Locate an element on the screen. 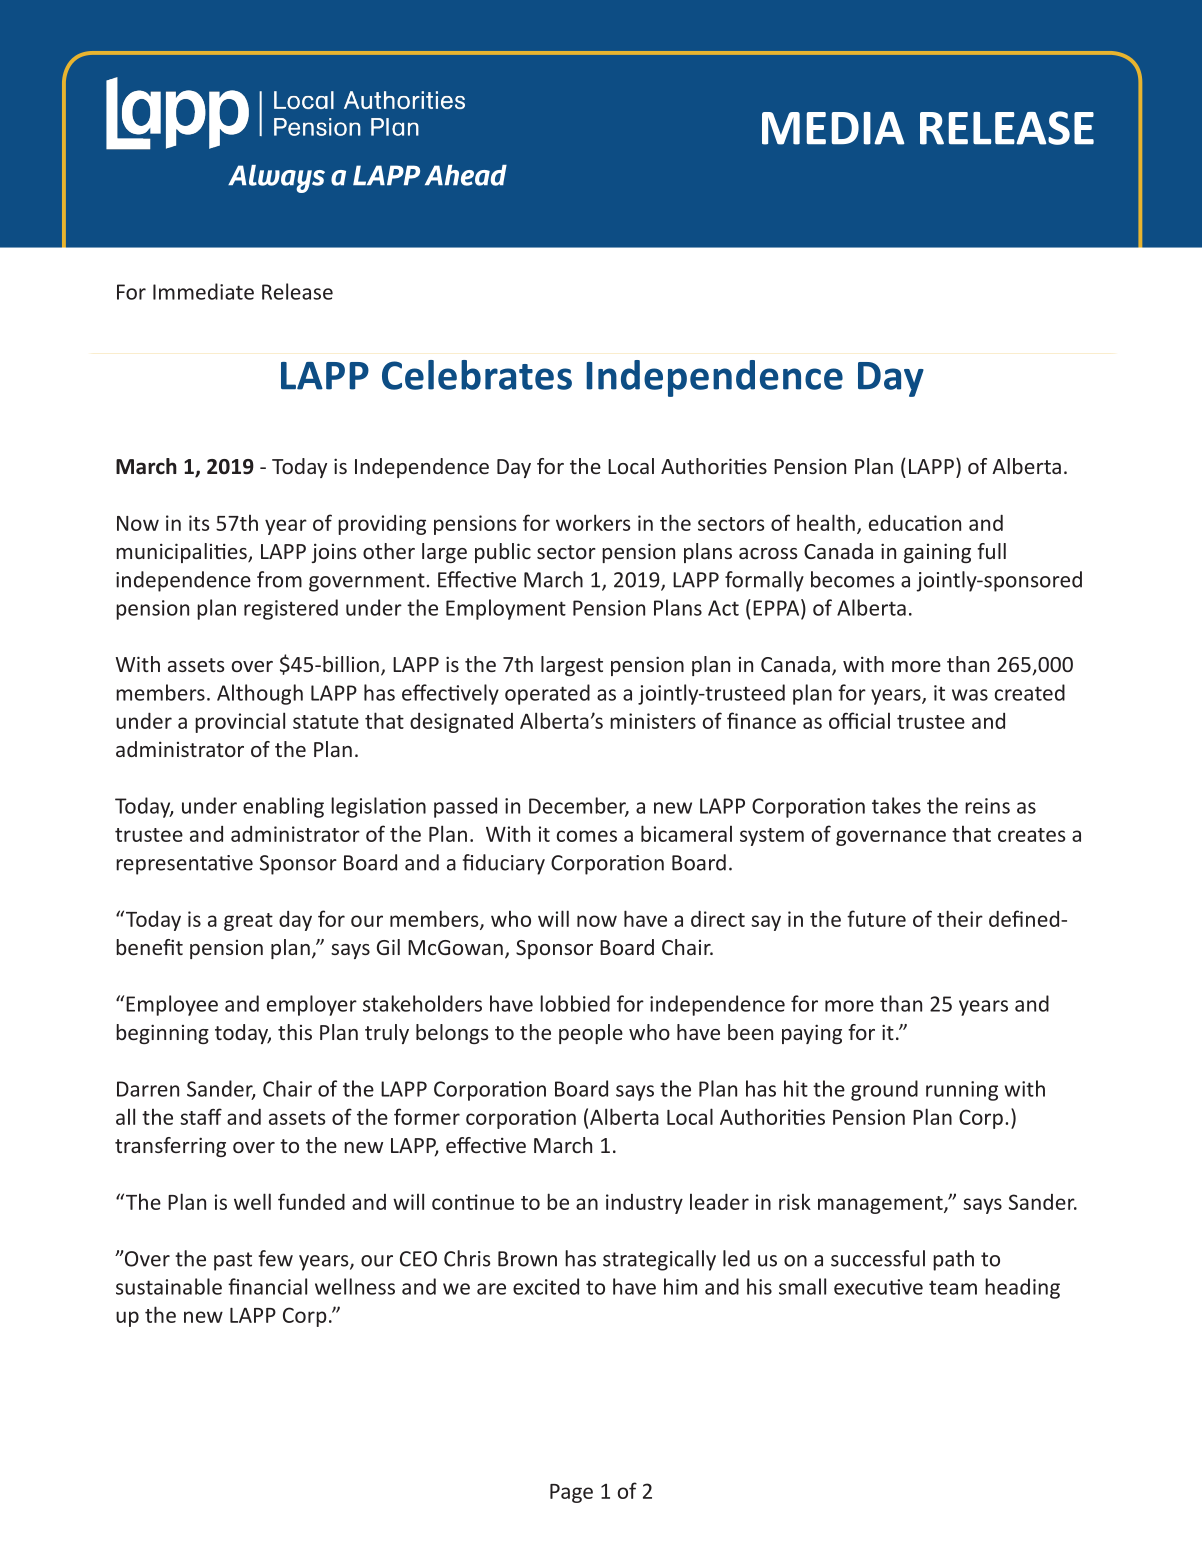 This screenshot has height=1556, width=1202. enabling is located at coordinates (283, 807).
